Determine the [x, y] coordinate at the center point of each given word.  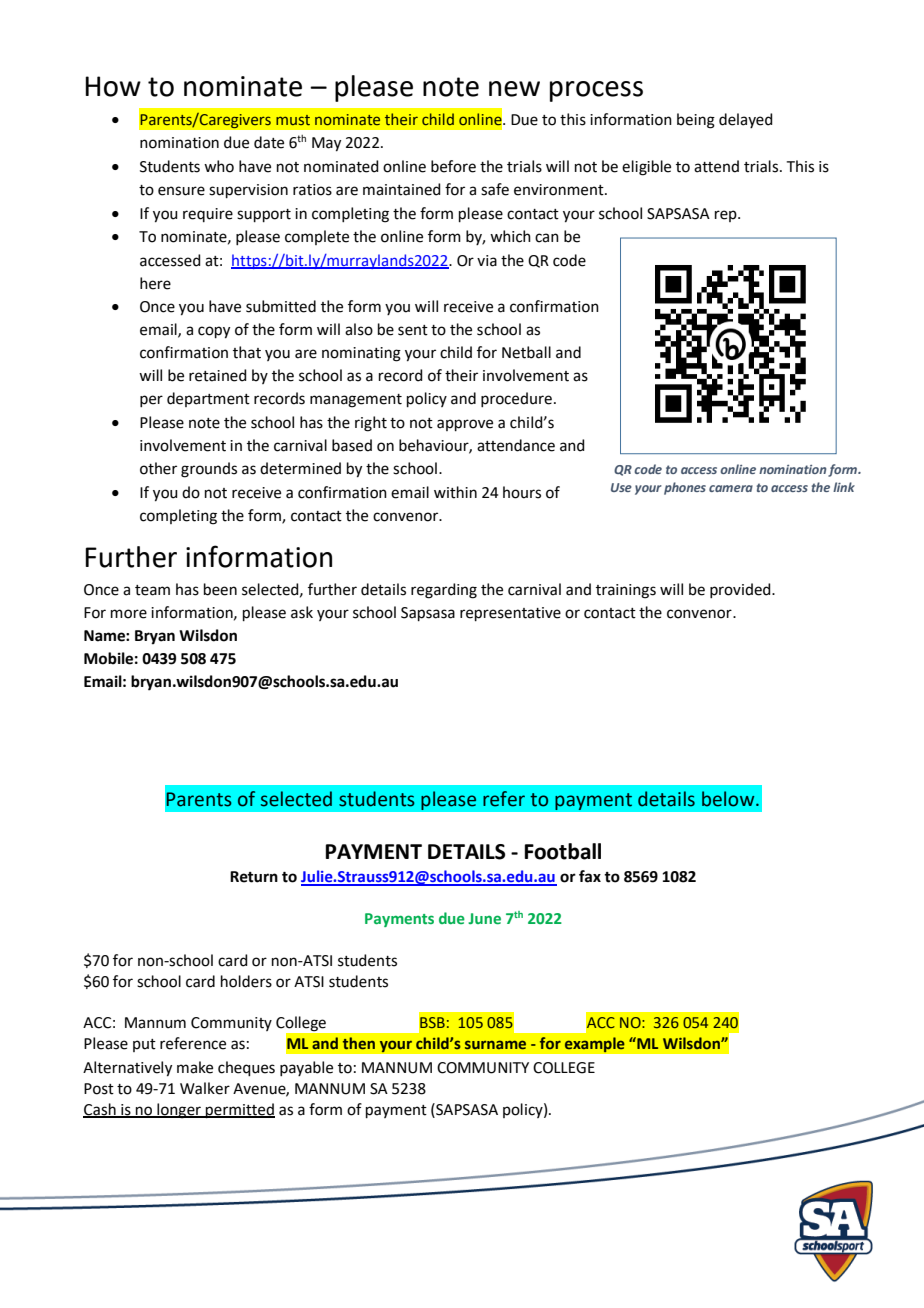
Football [563, 851]
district [698, 453]
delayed [746, 120]
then [359, 1043]
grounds [209, 470]
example [594, 1045]
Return [254, 877]
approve [465, 425]
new [514, 89]
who [219, 166]
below [729, 799]
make [195, 1067]
